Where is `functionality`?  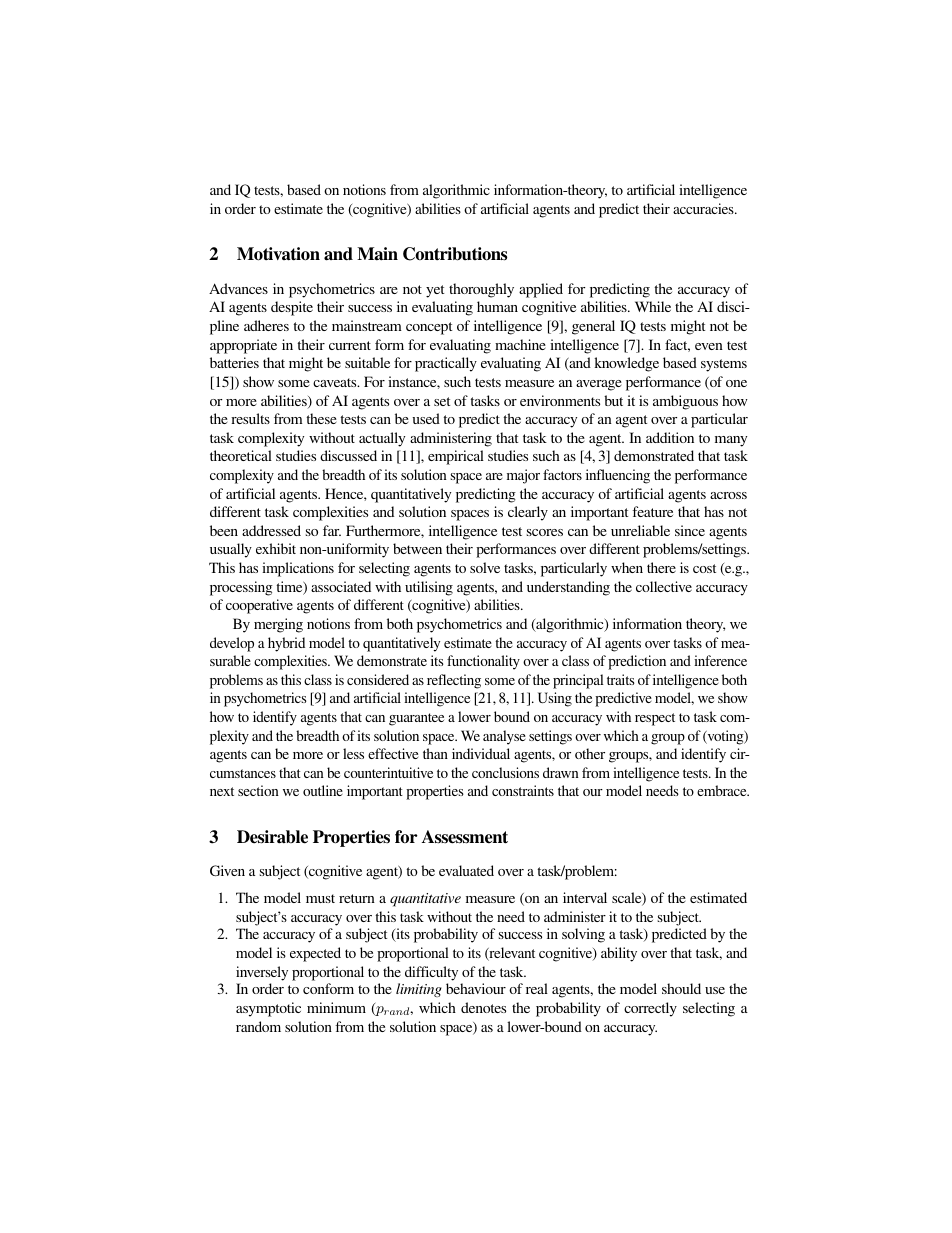 functionality is located at coordinates (483, 662).
